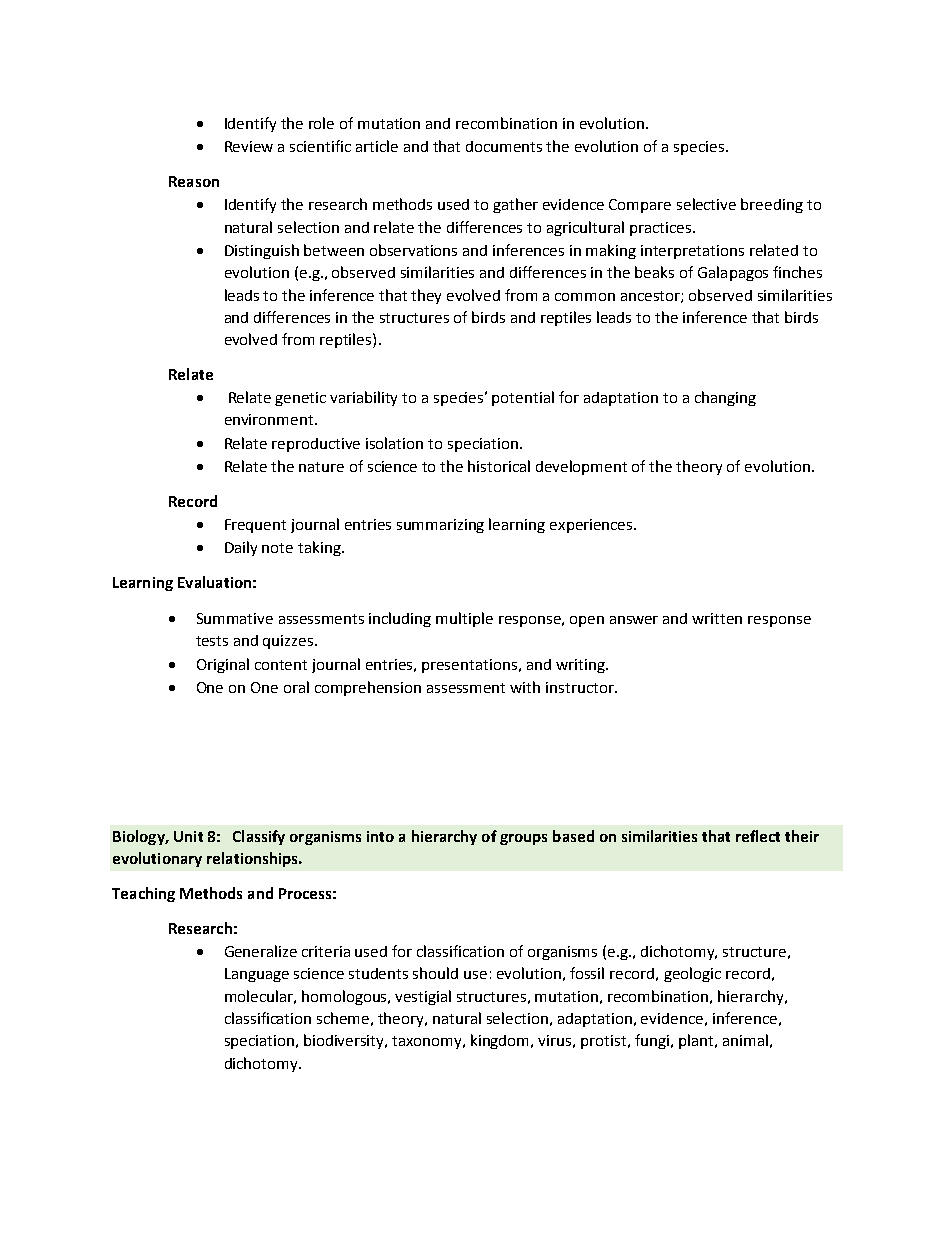 This screenshot has width=952, height=1233. Describe the element at coordinates (257, 975) in the screenshot. I see `Language` at that location.
